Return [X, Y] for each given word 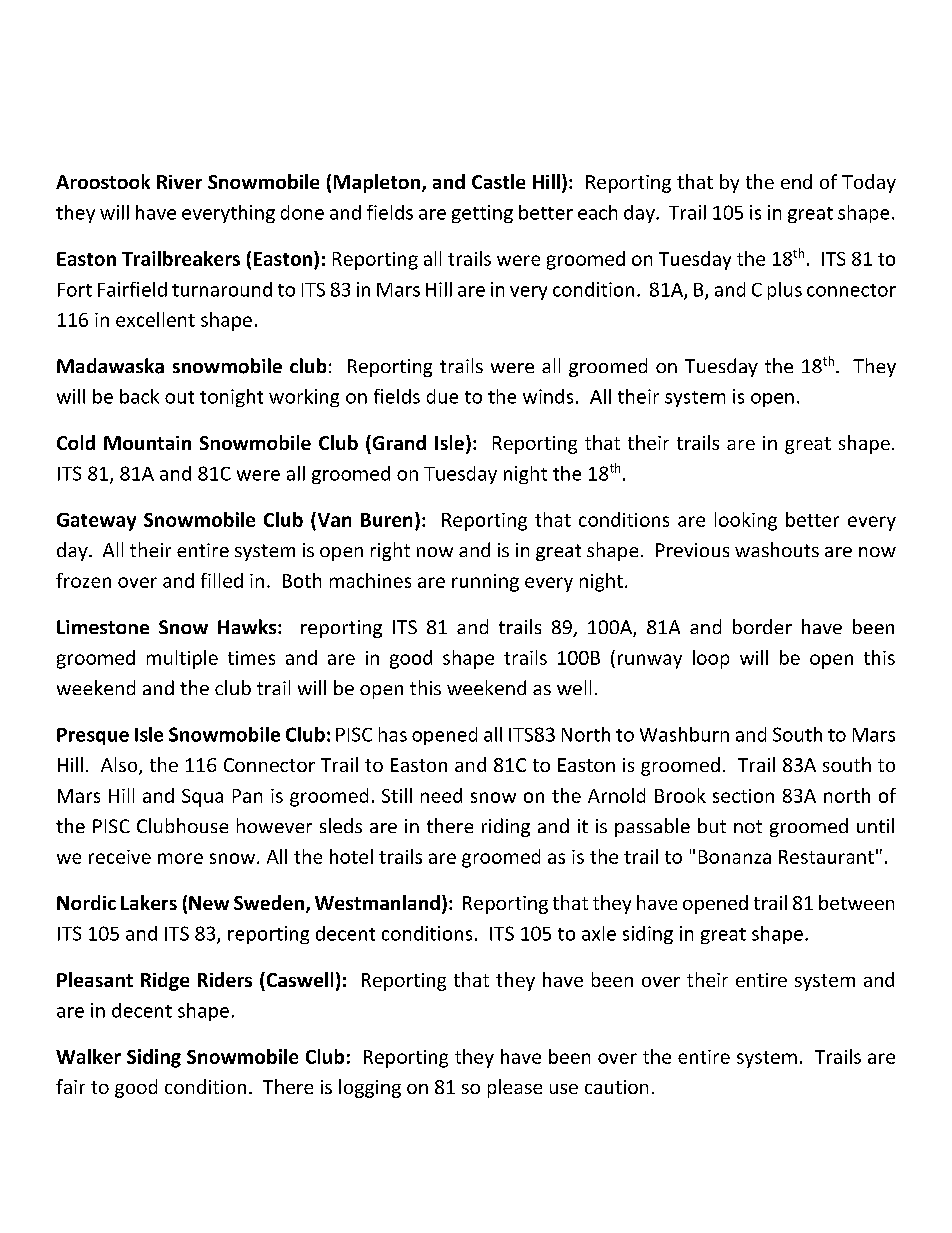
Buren [386, 520]
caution [616, 1087]
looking [746, 521]
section [743, 796]
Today [869, 183]
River [179, 182]
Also [120, 766]
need [441, 795]
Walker [88, 1056]
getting [482, 214]
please [515, 1088]
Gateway [96, 522]
